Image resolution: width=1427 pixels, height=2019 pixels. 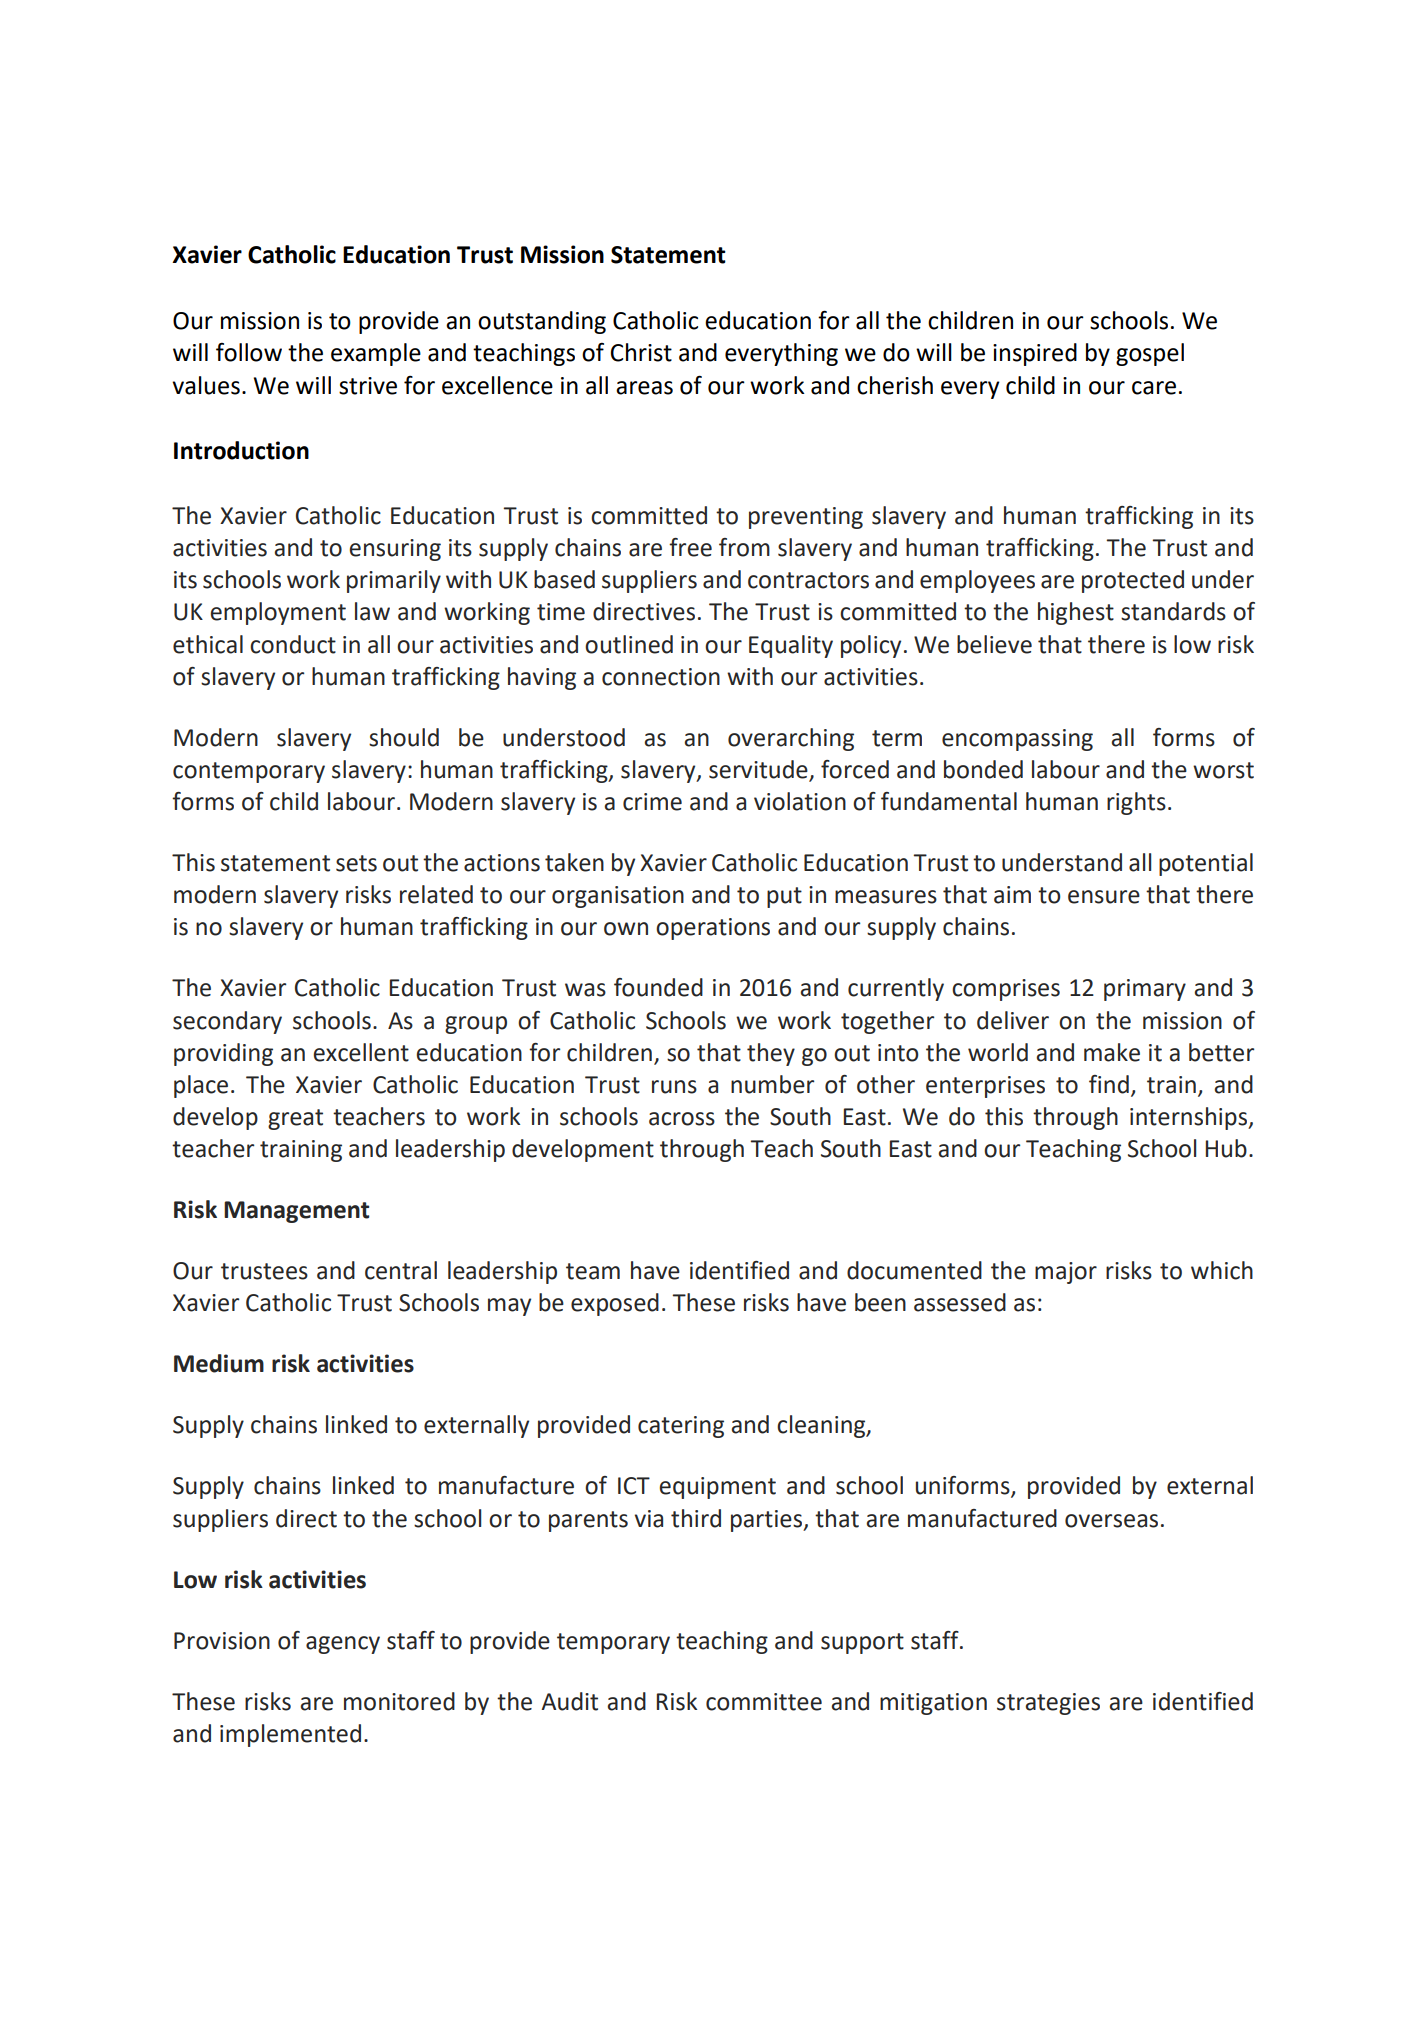 What do you see at coordinates (641, 352) in the image?
I see `Christ` at bounding box center [641, 352].
